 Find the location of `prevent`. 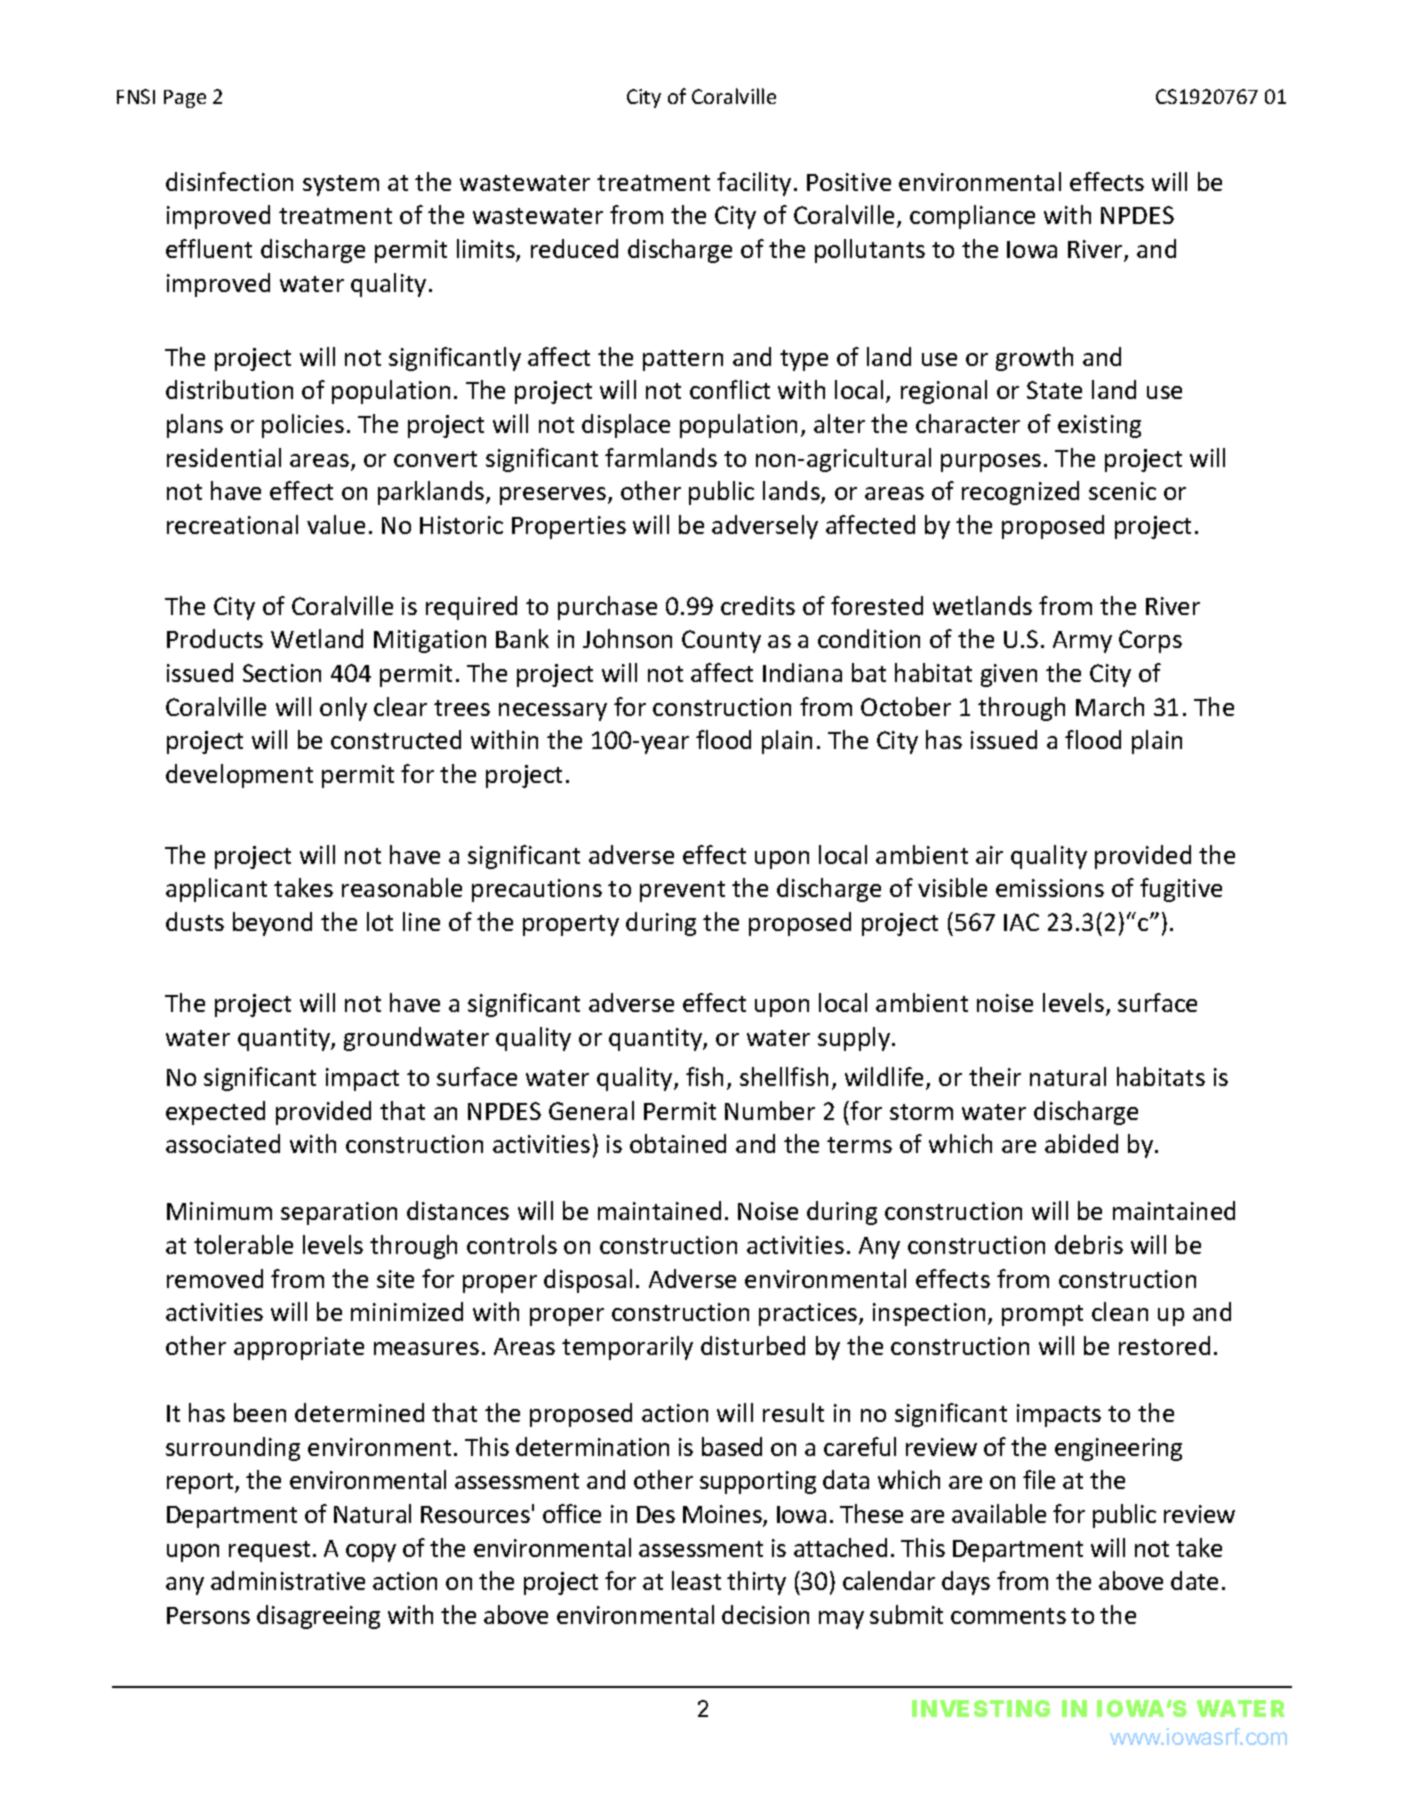

prevent is located at coordinates (682, 891).
